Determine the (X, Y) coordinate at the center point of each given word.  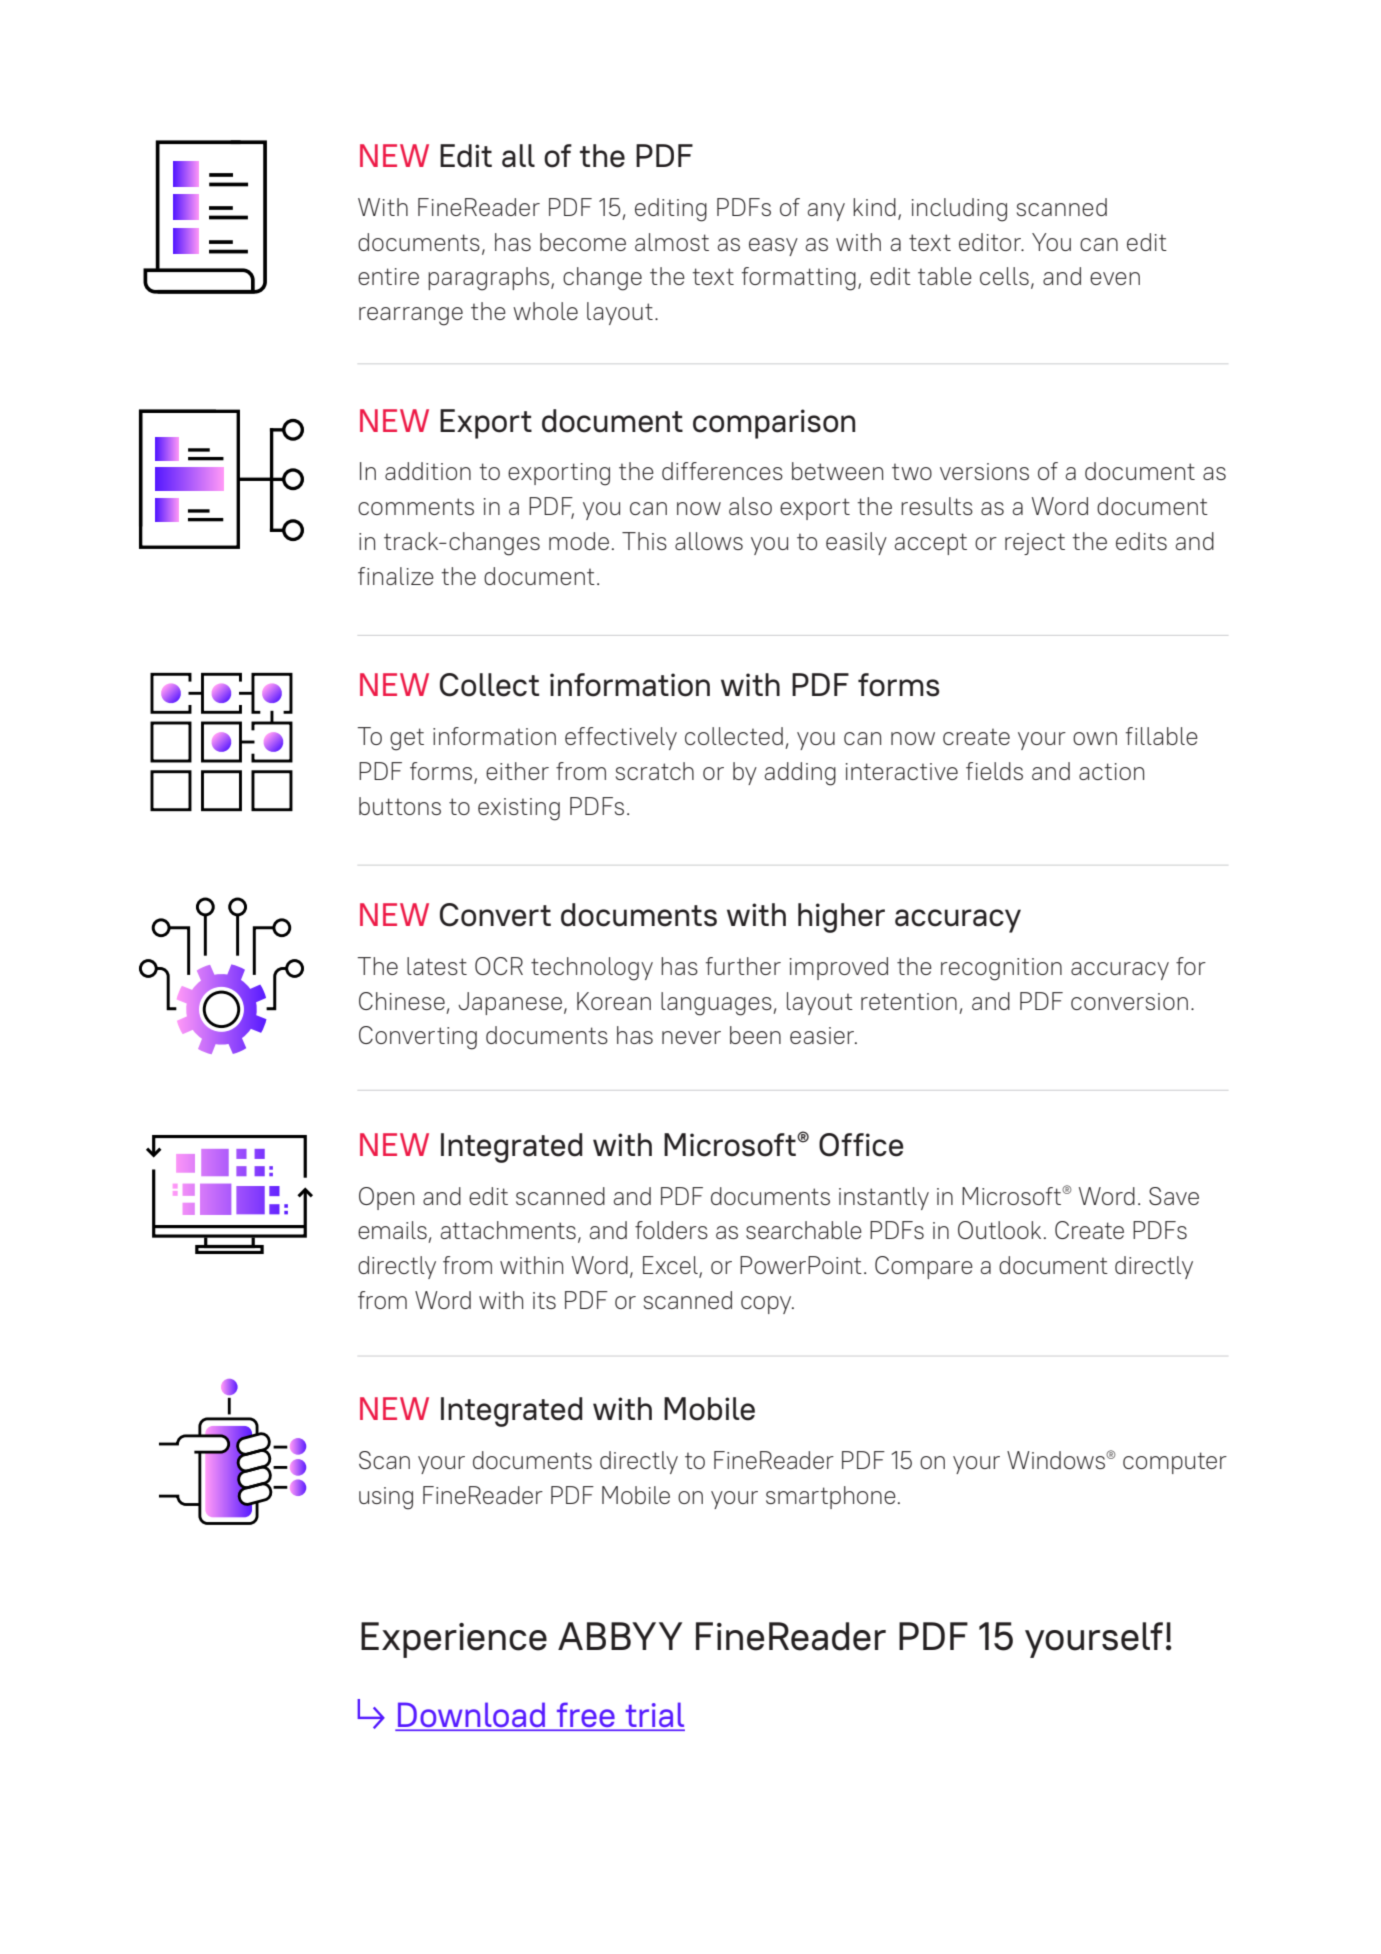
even (1115, 278)
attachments (508, 1230)
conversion (1129, 1001)
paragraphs (488, 279)
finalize (396, 576)
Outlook (999, 1230)
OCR (499, 966)
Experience (454, 1640)
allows (709, 541)
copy (767, 1305)
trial (654, 1716)
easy (773, 247)
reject (1035, 544)
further (743, 966)
